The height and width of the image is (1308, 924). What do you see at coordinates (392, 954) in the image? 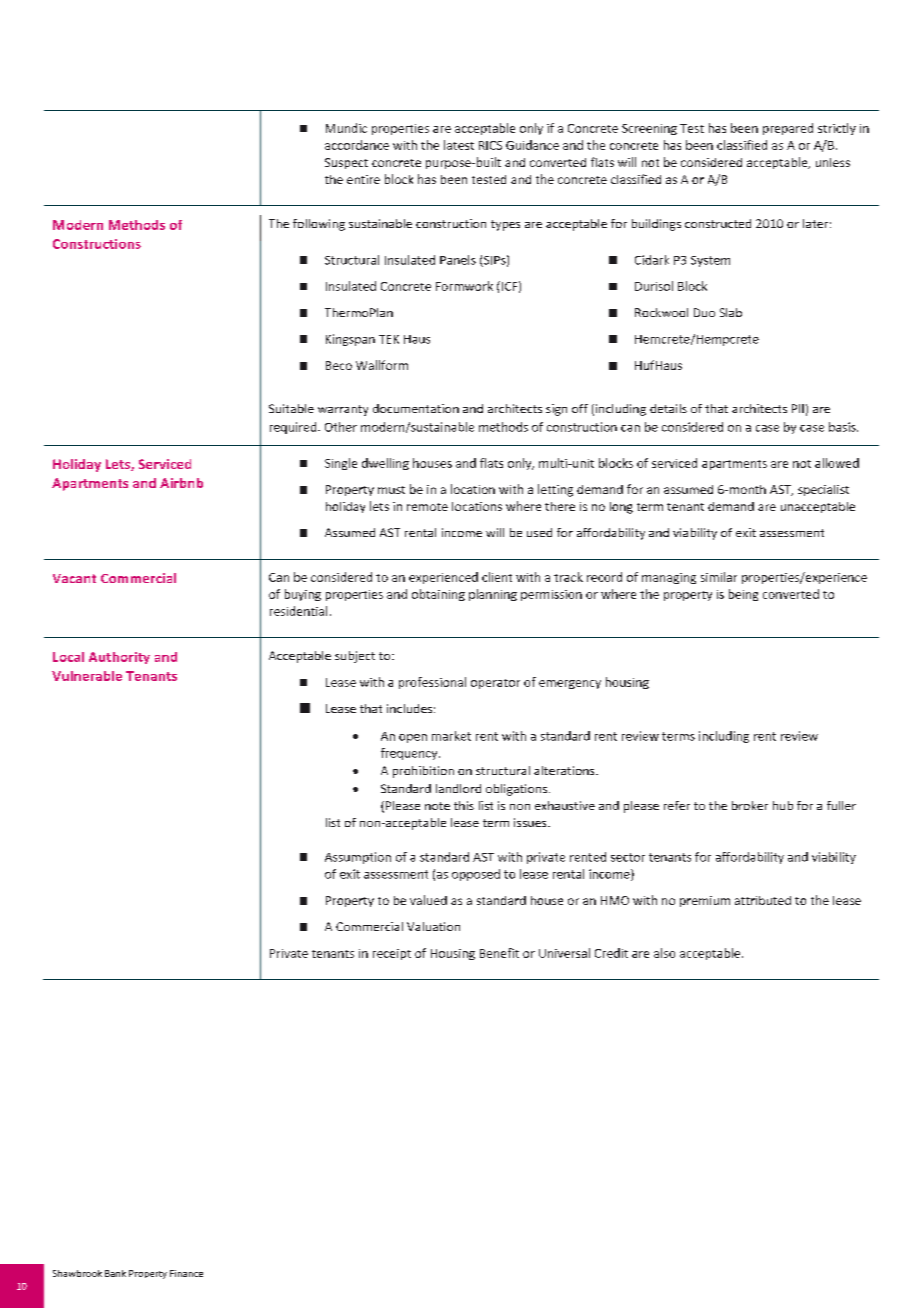
I see `receipt` at bounding box center [392, 954].
